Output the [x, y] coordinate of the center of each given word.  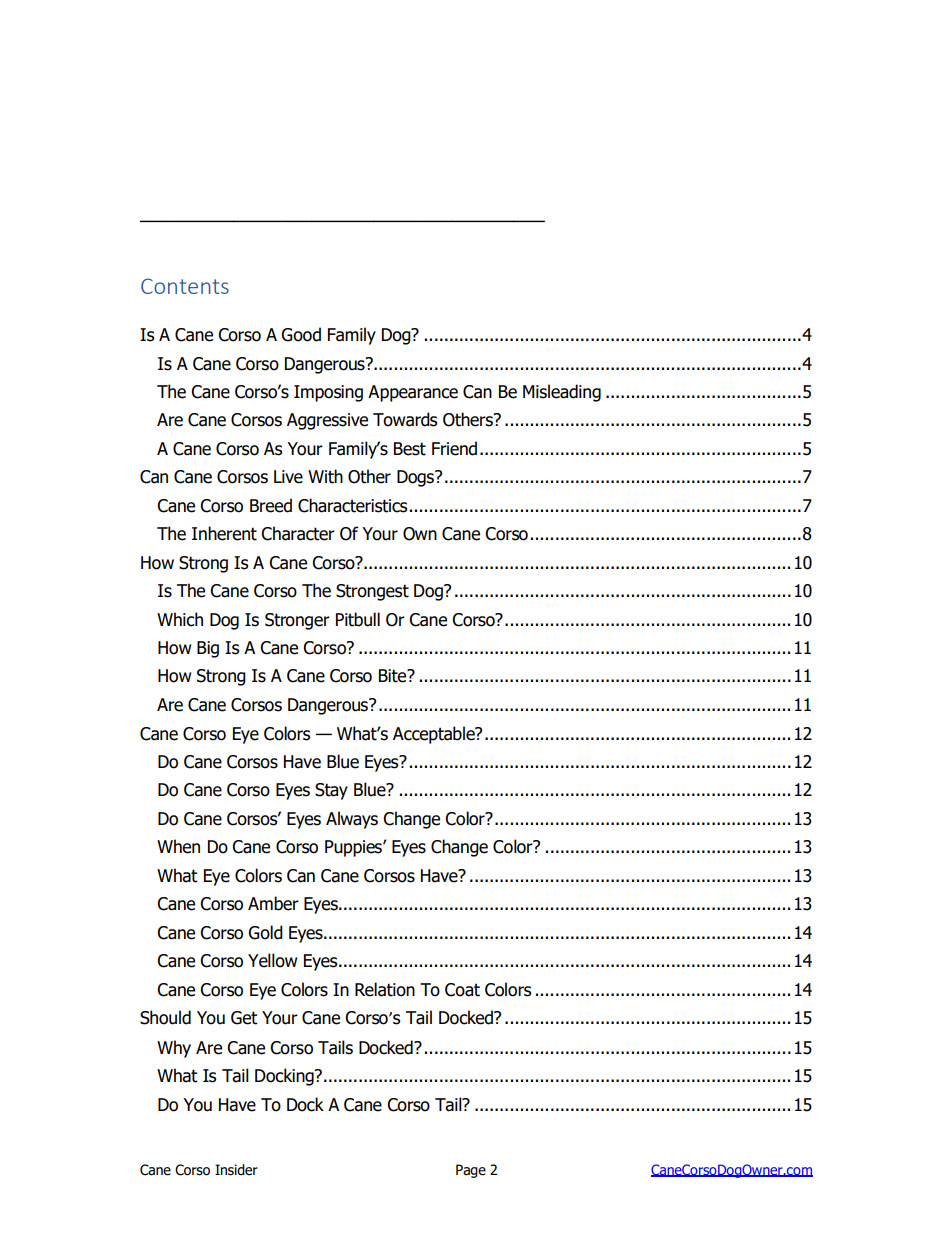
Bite [394, 676]
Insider [236, 1170]
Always [352, 820]
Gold [265, 932]
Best [410, 449]
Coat [462, 990]
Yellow [272, 960]
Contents [185, 286]
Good [301, 334]
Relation [385, 989]
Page [471, 1171]
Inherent [224, 533]
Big [208, 649]
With [325, 476]
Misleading [562, 393]
